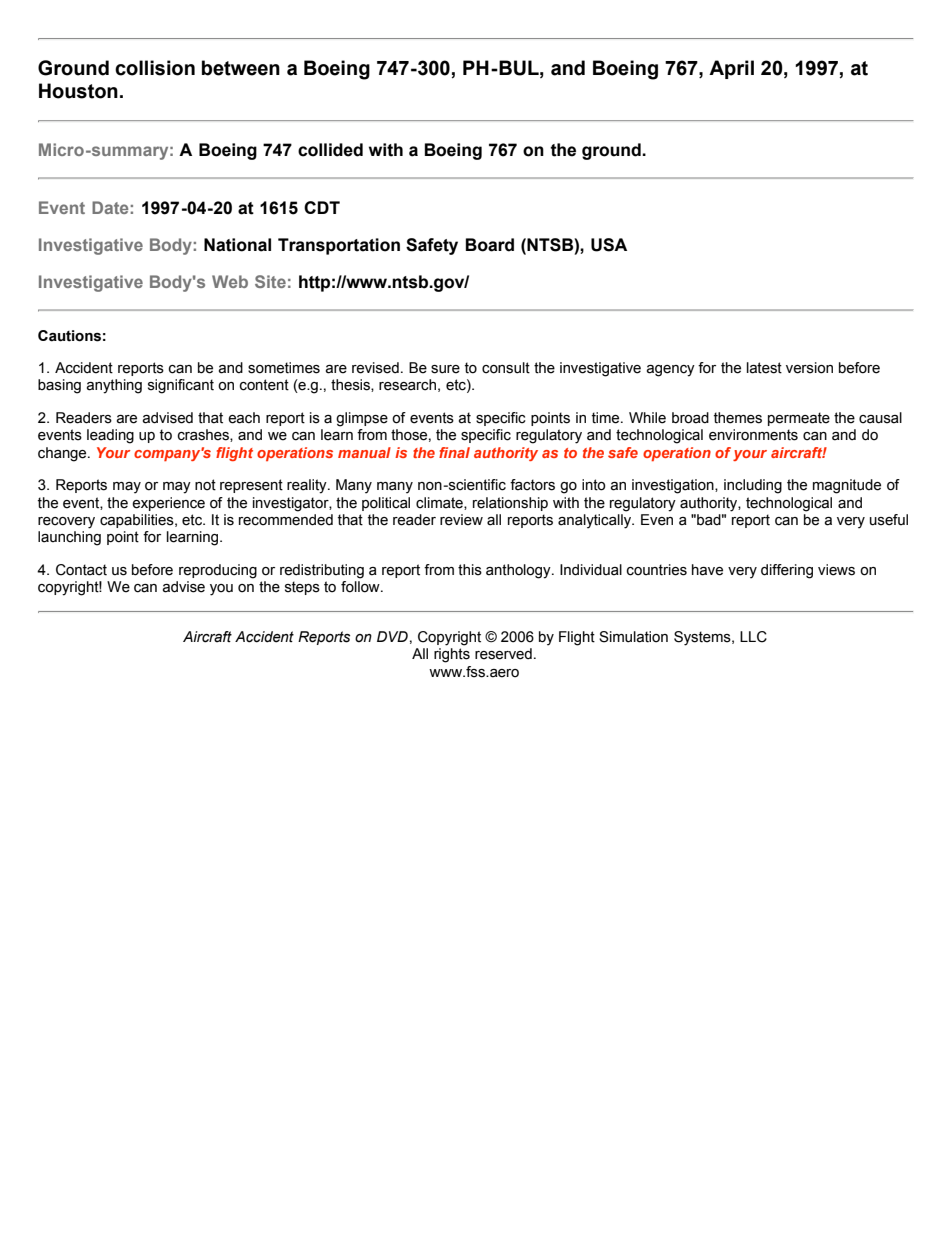 The width and height of the screenshot is (952, 1233). What do you see at coordinates (155, 68) in the screenshot?
I see `collision` at bounding box center [155, 68].
